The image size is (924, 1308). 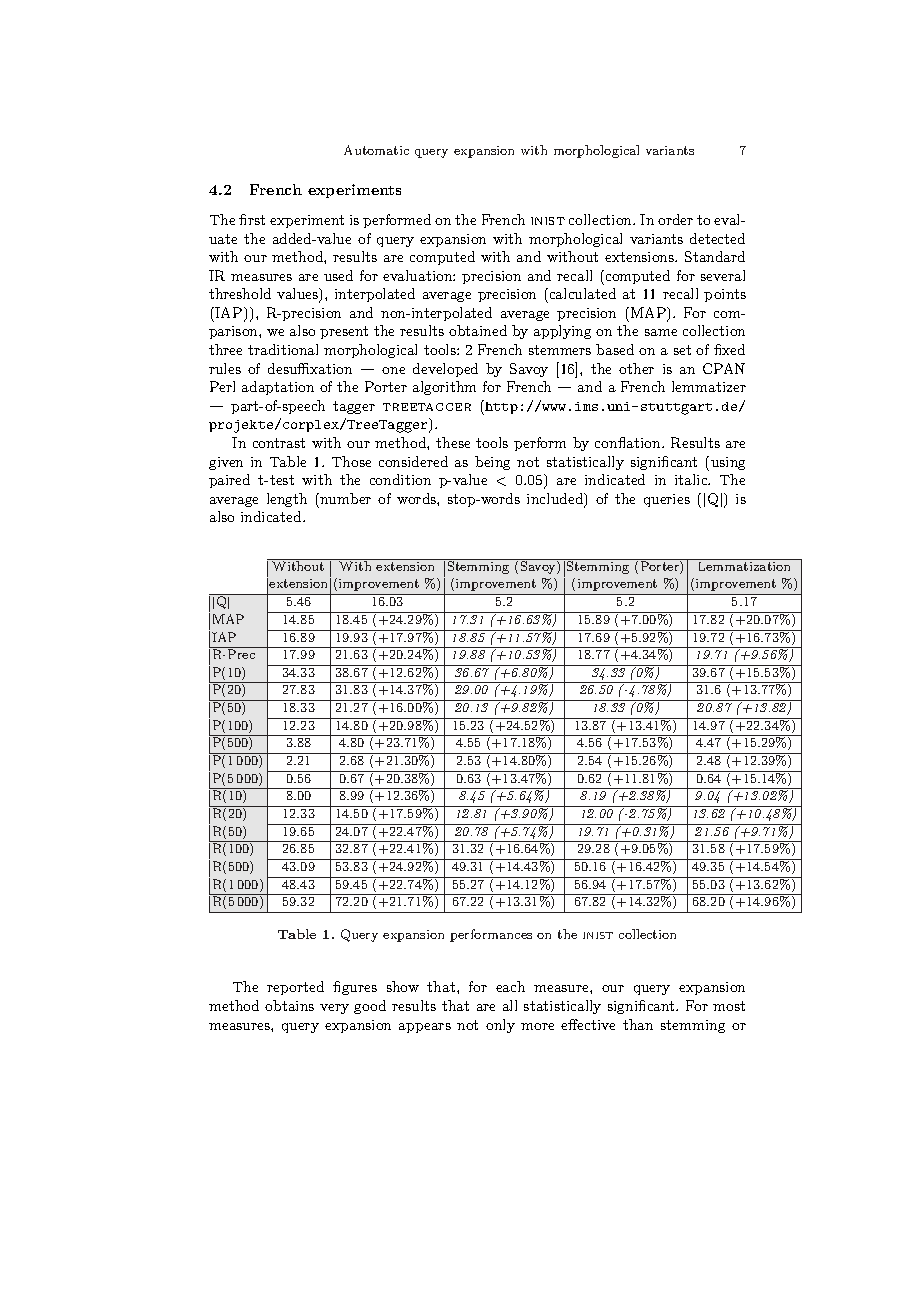 I want to click on order, so click(x=675, y=219).
